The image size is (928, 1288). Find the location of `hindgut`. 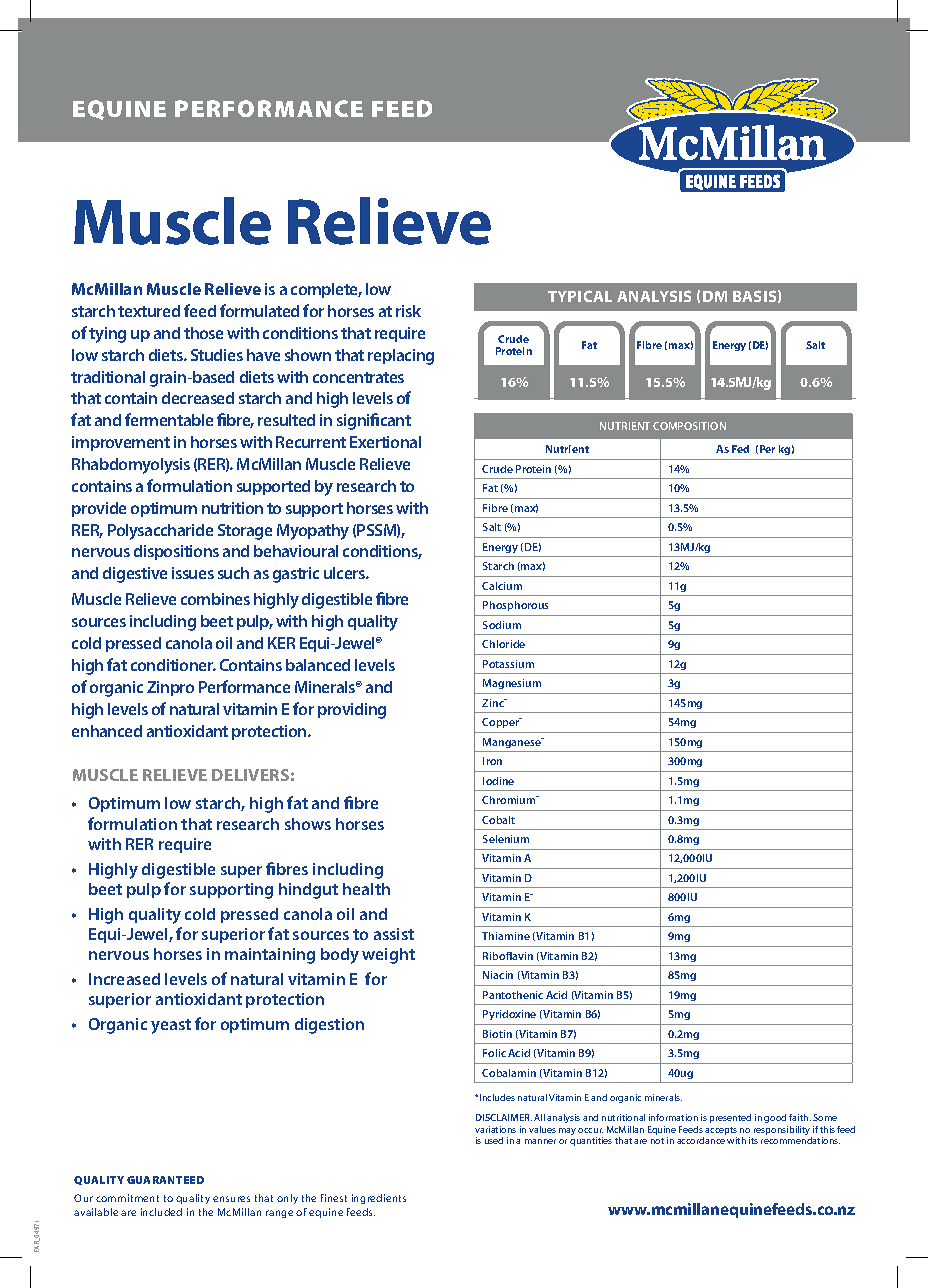

hindgut is located at coordinates (308, 891).
